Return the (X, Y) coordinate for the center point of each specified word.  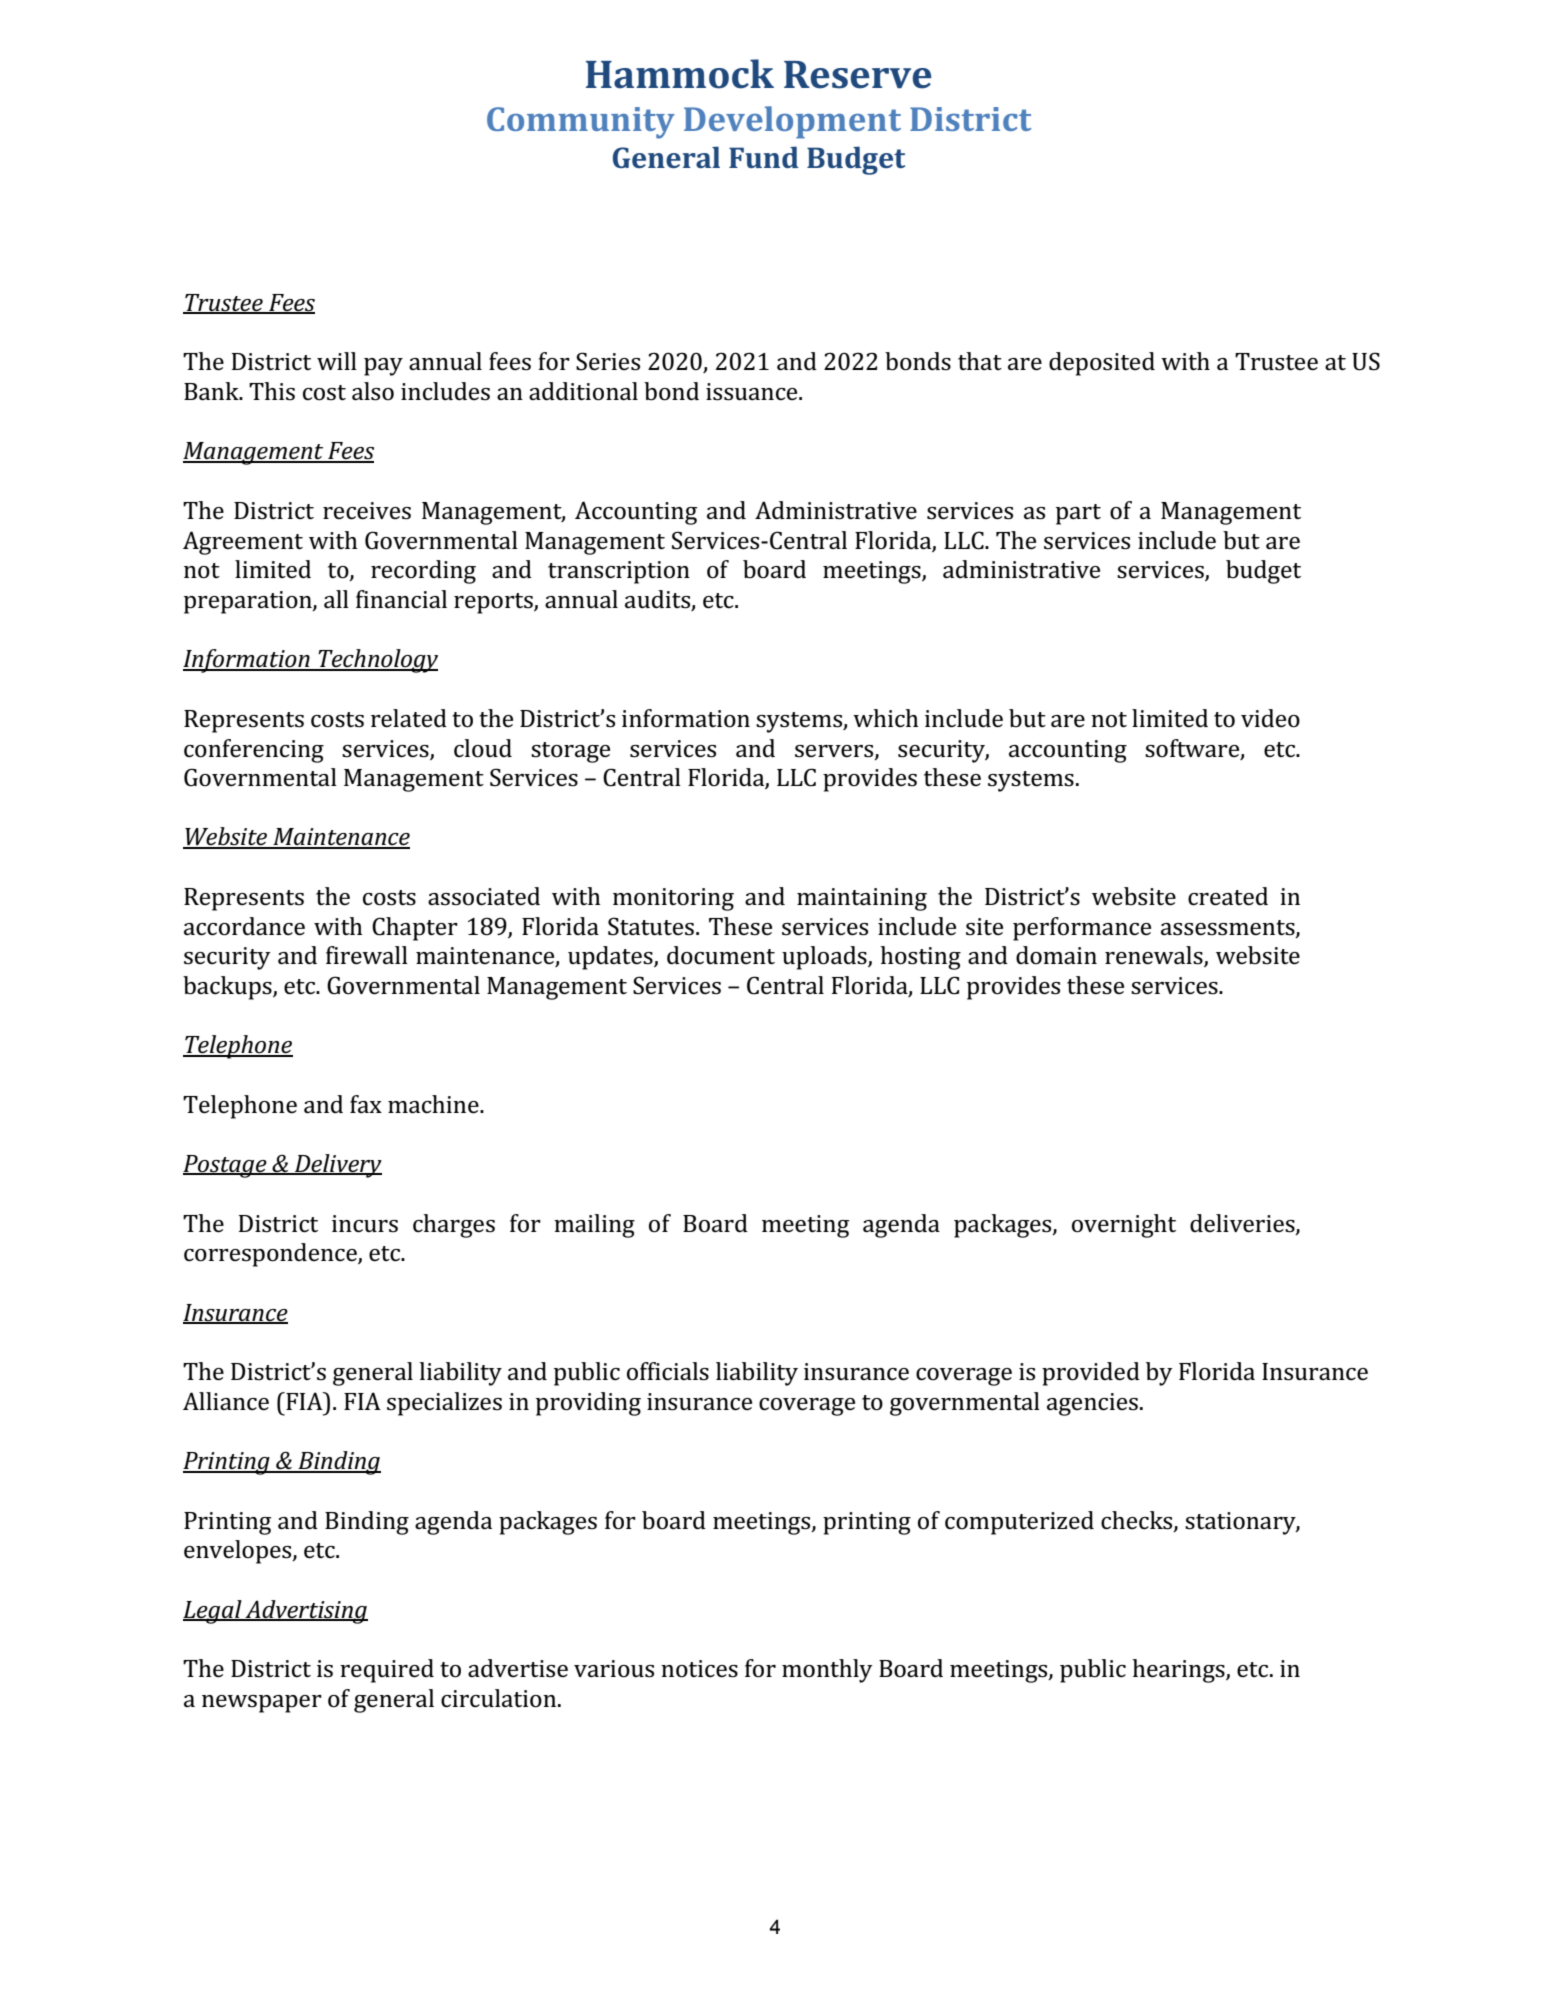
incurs (365, 1224)
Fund (764, 157)
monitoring (673, 899)
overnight (1124, 1226)
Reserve (858, 75)
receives (367, 511)
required (387, 1671)
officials (668, 1371)
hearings (1179, 1671)
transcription (619, 572)
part (1078, 514)
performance (1082, 929)
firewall (367, 955)
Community (581, 123)
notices (699, 1669)
